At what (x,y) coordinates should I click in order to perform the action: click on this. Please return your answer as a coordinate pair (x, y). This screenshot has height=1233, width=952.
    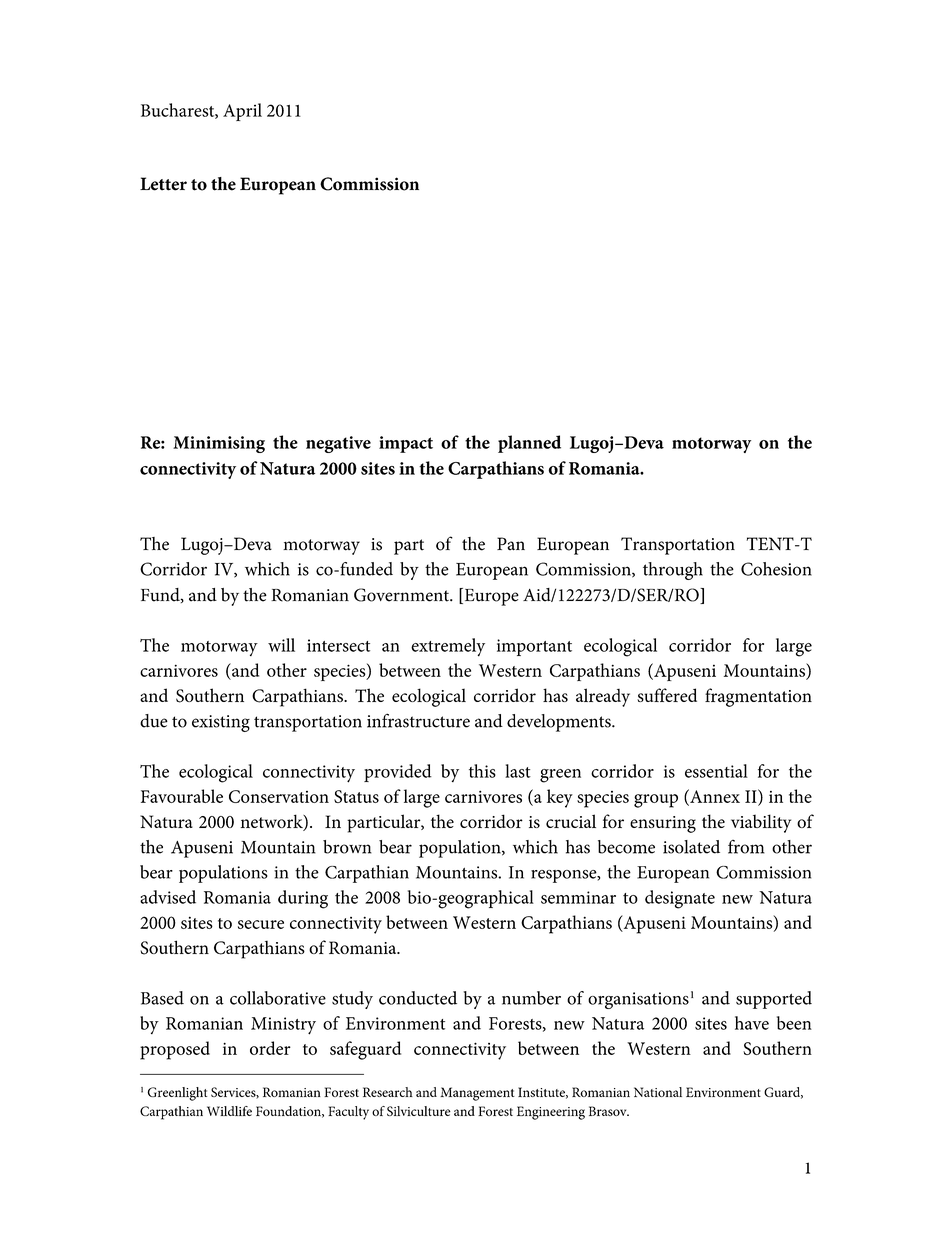
    Looking at the image, I should click on (482, 771).
